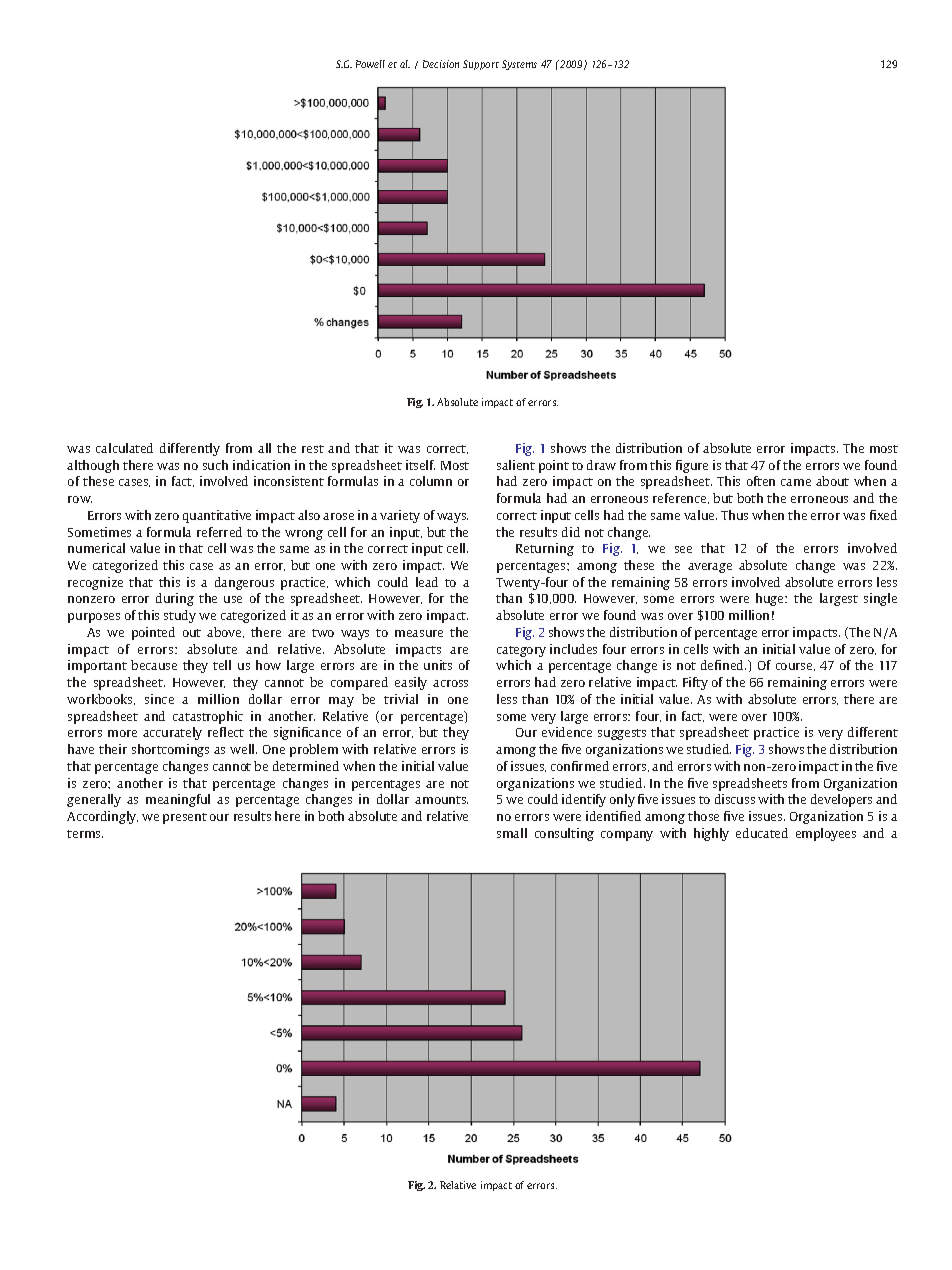  What do you see at coordinates (521, 651) in the screenshot?
I see `category` at bounding box center [521, 651].
